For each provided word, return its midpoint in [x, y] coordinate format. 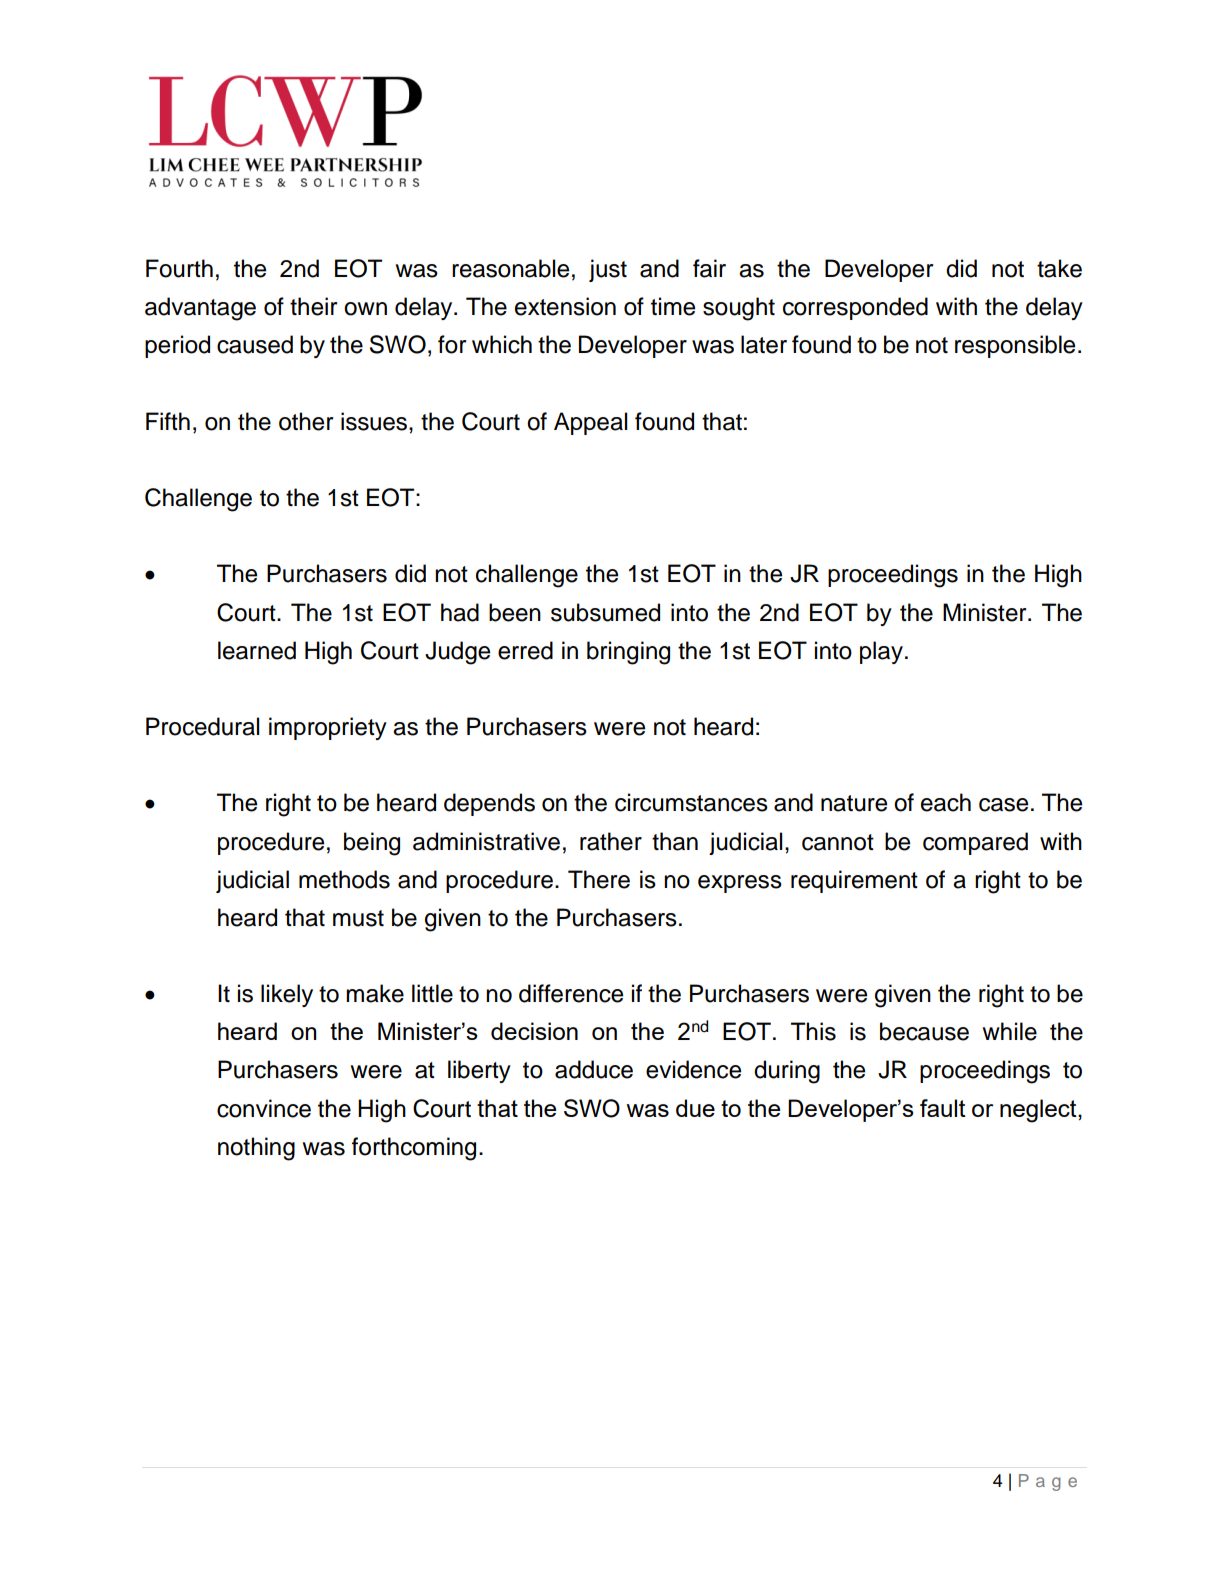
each [946, 802]
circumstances [691, 802]
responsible [1015, 346]
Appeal [590, 423]
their [313, 306]
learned [257, 650]
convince [264, 1108]
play [881, 652]
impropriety [328, 728]
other [306, 421]
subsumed [605, 612]
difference [571, 993]
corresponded [855, 308]
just [608, 270]
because [924, 1031]
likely [287, 995]
